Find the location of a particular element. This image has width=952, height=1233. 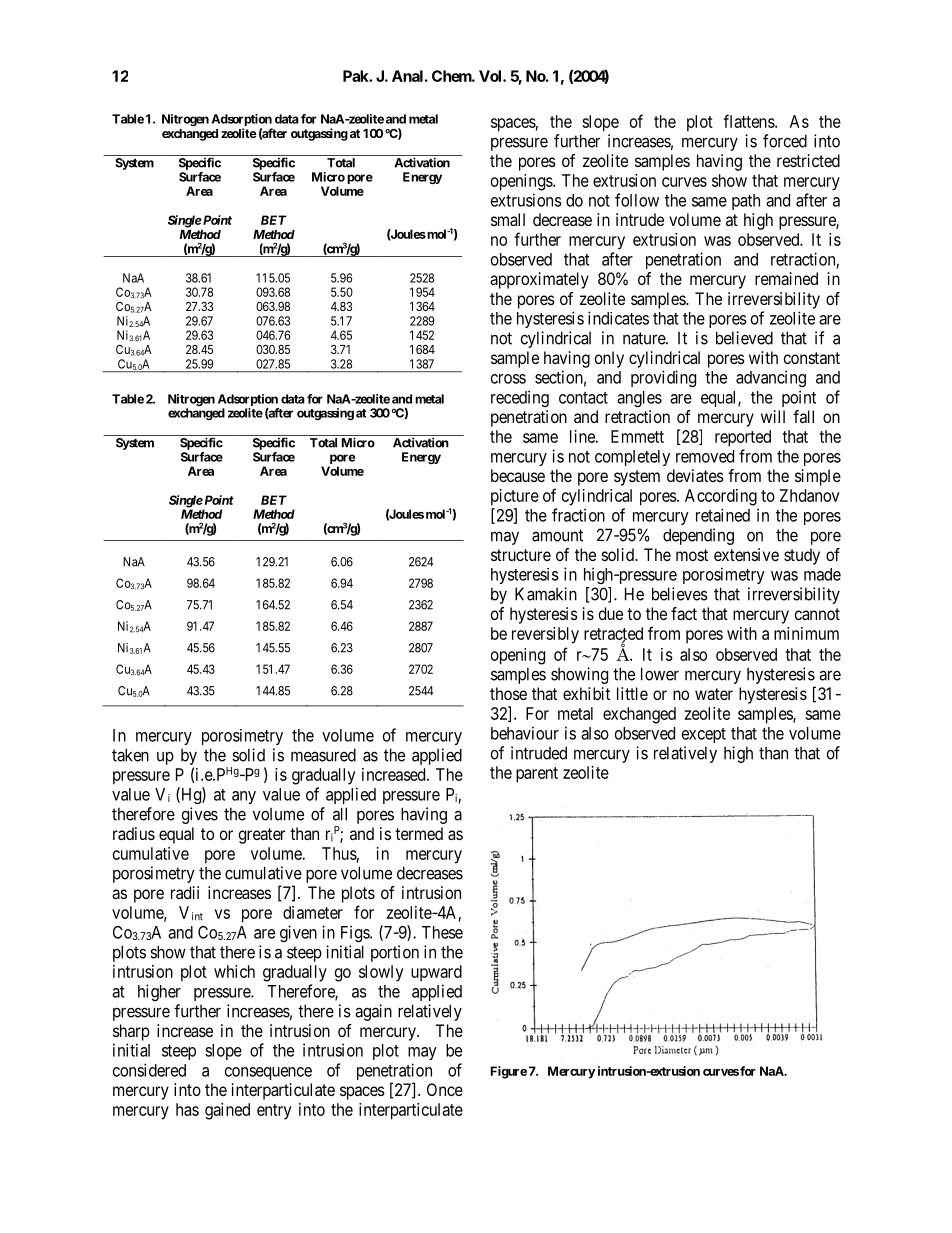

gained is located at coordinates (227, 1111).
